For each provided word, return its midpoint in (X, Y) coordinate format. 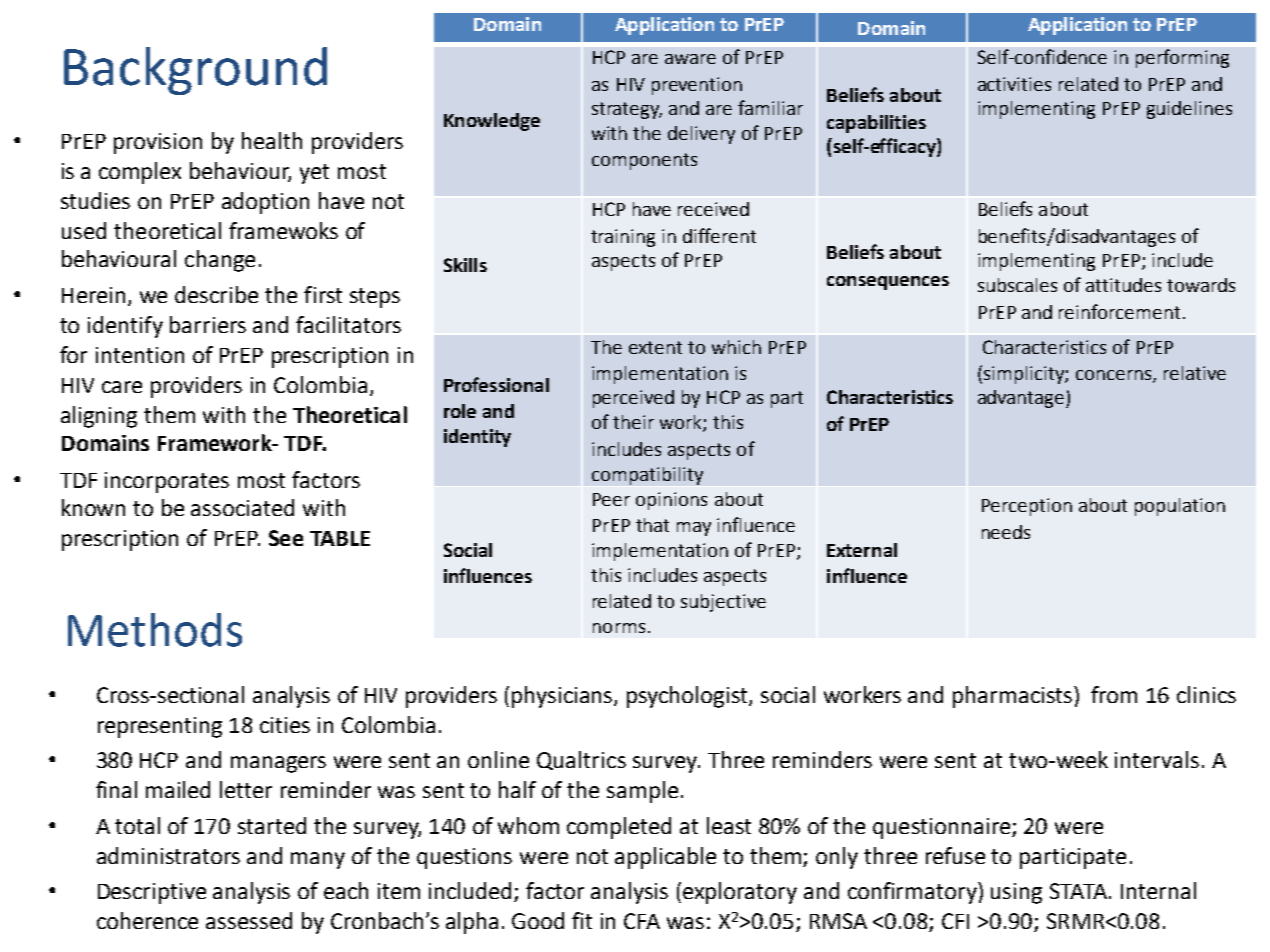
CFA (642, 921)
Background (195, 71)
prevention (697, 86)
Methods (155, 630)
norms (619, 628)
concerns (1115, 376)
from (1114, 694)
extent (655, 347)
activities (1014, 84)
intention (140, 355)
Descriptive (152, 893)
